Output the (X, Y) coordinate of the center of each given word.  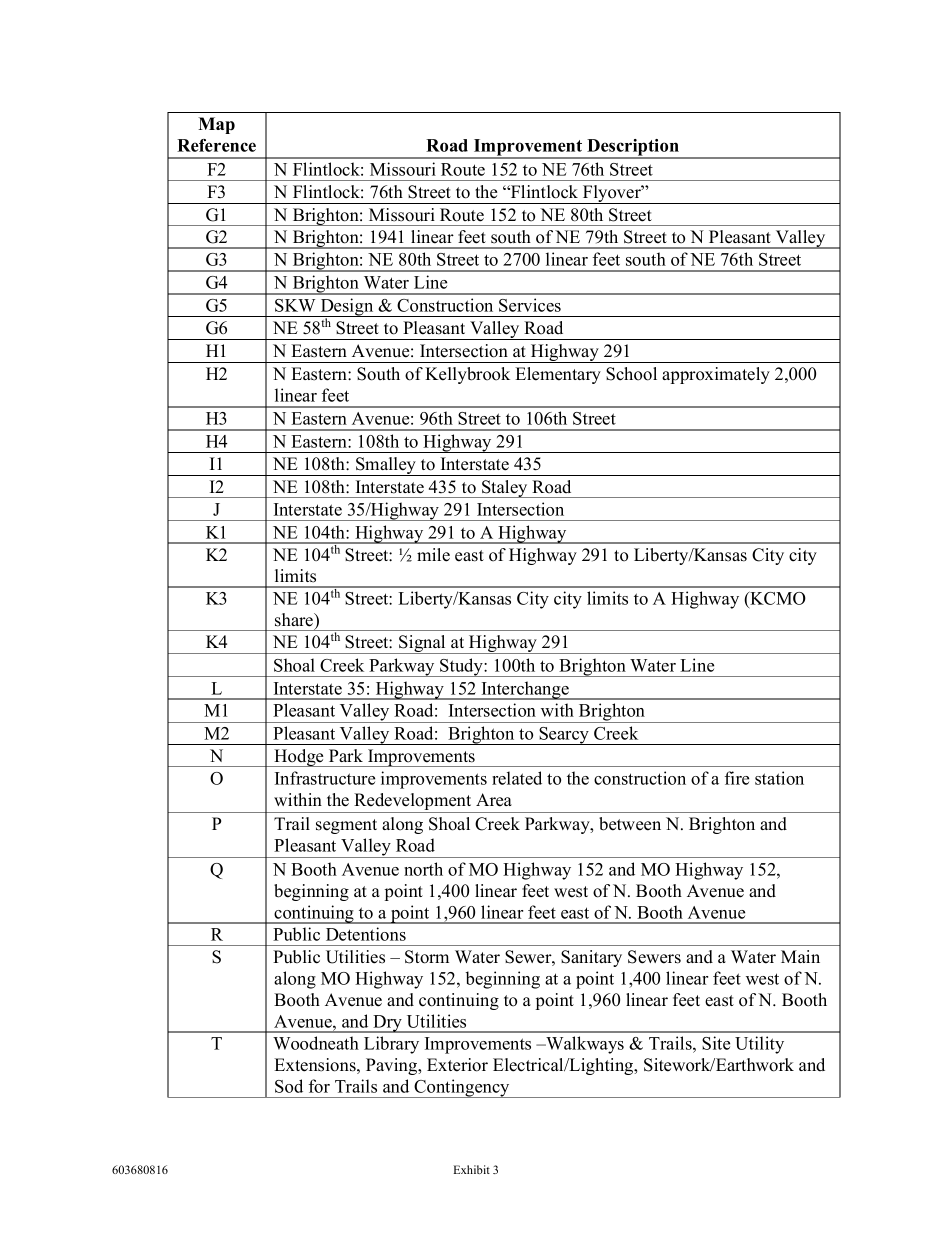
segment (346, 826)
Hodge (299, 758)
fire (737, 778)
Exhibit (472, 1169)
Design (347, 307)
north (423, 869)
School (631, 374)
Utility (759, 1045)
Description (633, 148)
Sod (289, 1086)
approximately (716, 375)
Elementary (558, 375)
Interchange (525, 690)
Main (800, 956)
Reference (216, 145)
